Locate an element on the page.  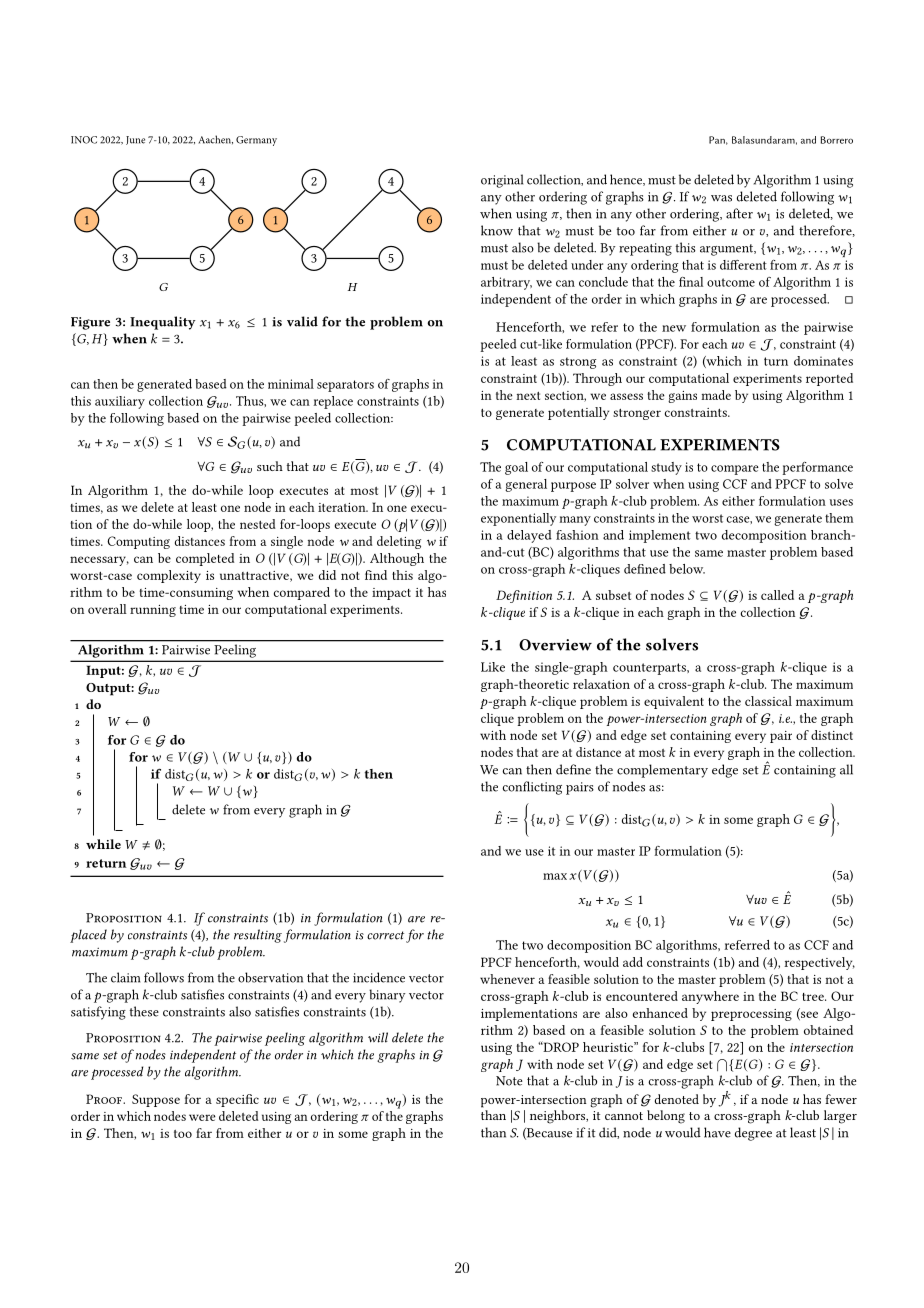
original is located at coordinates (502, 181).
